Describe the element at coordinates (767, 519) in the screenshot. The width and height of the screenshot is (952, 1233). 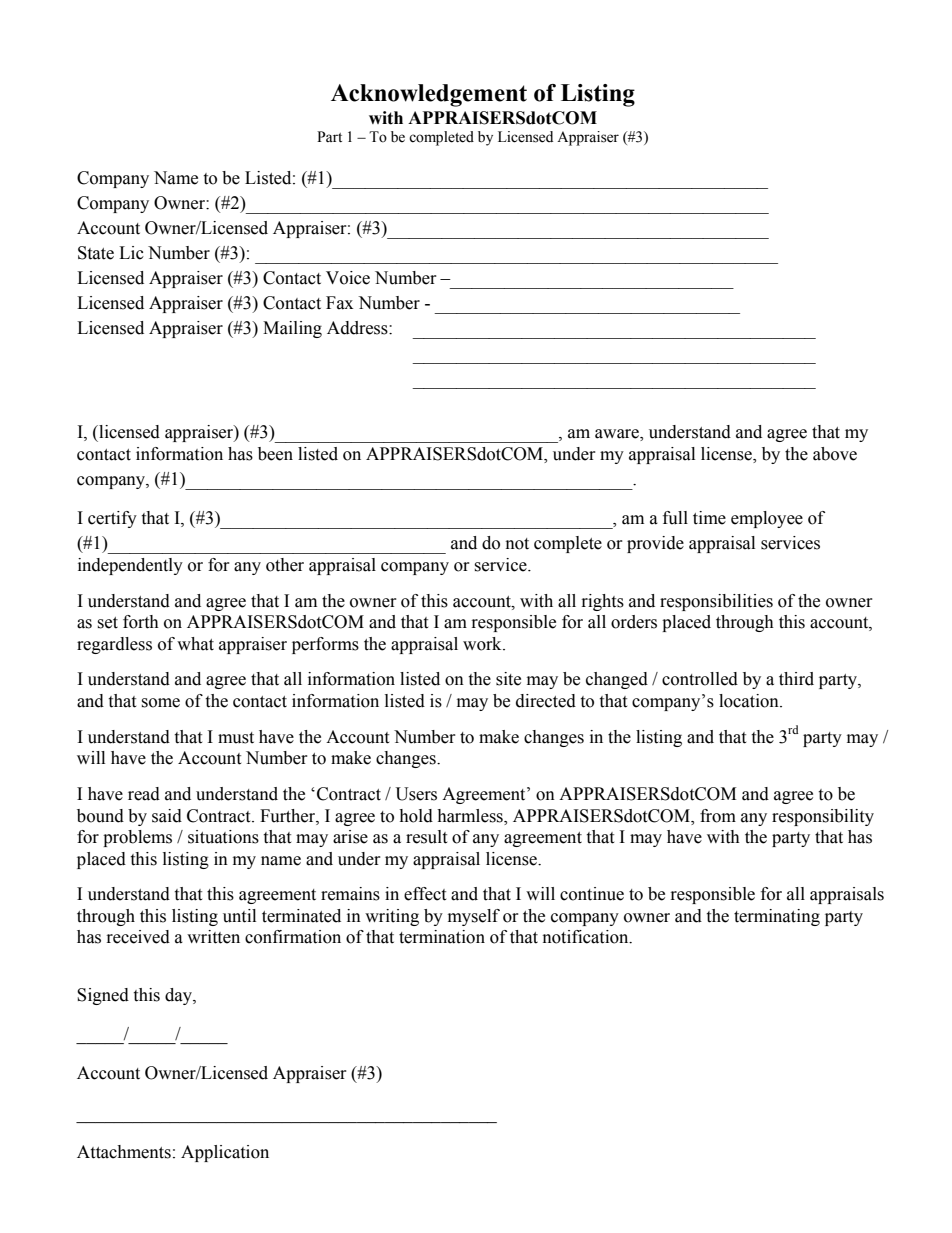
I see `employee` at that location.
